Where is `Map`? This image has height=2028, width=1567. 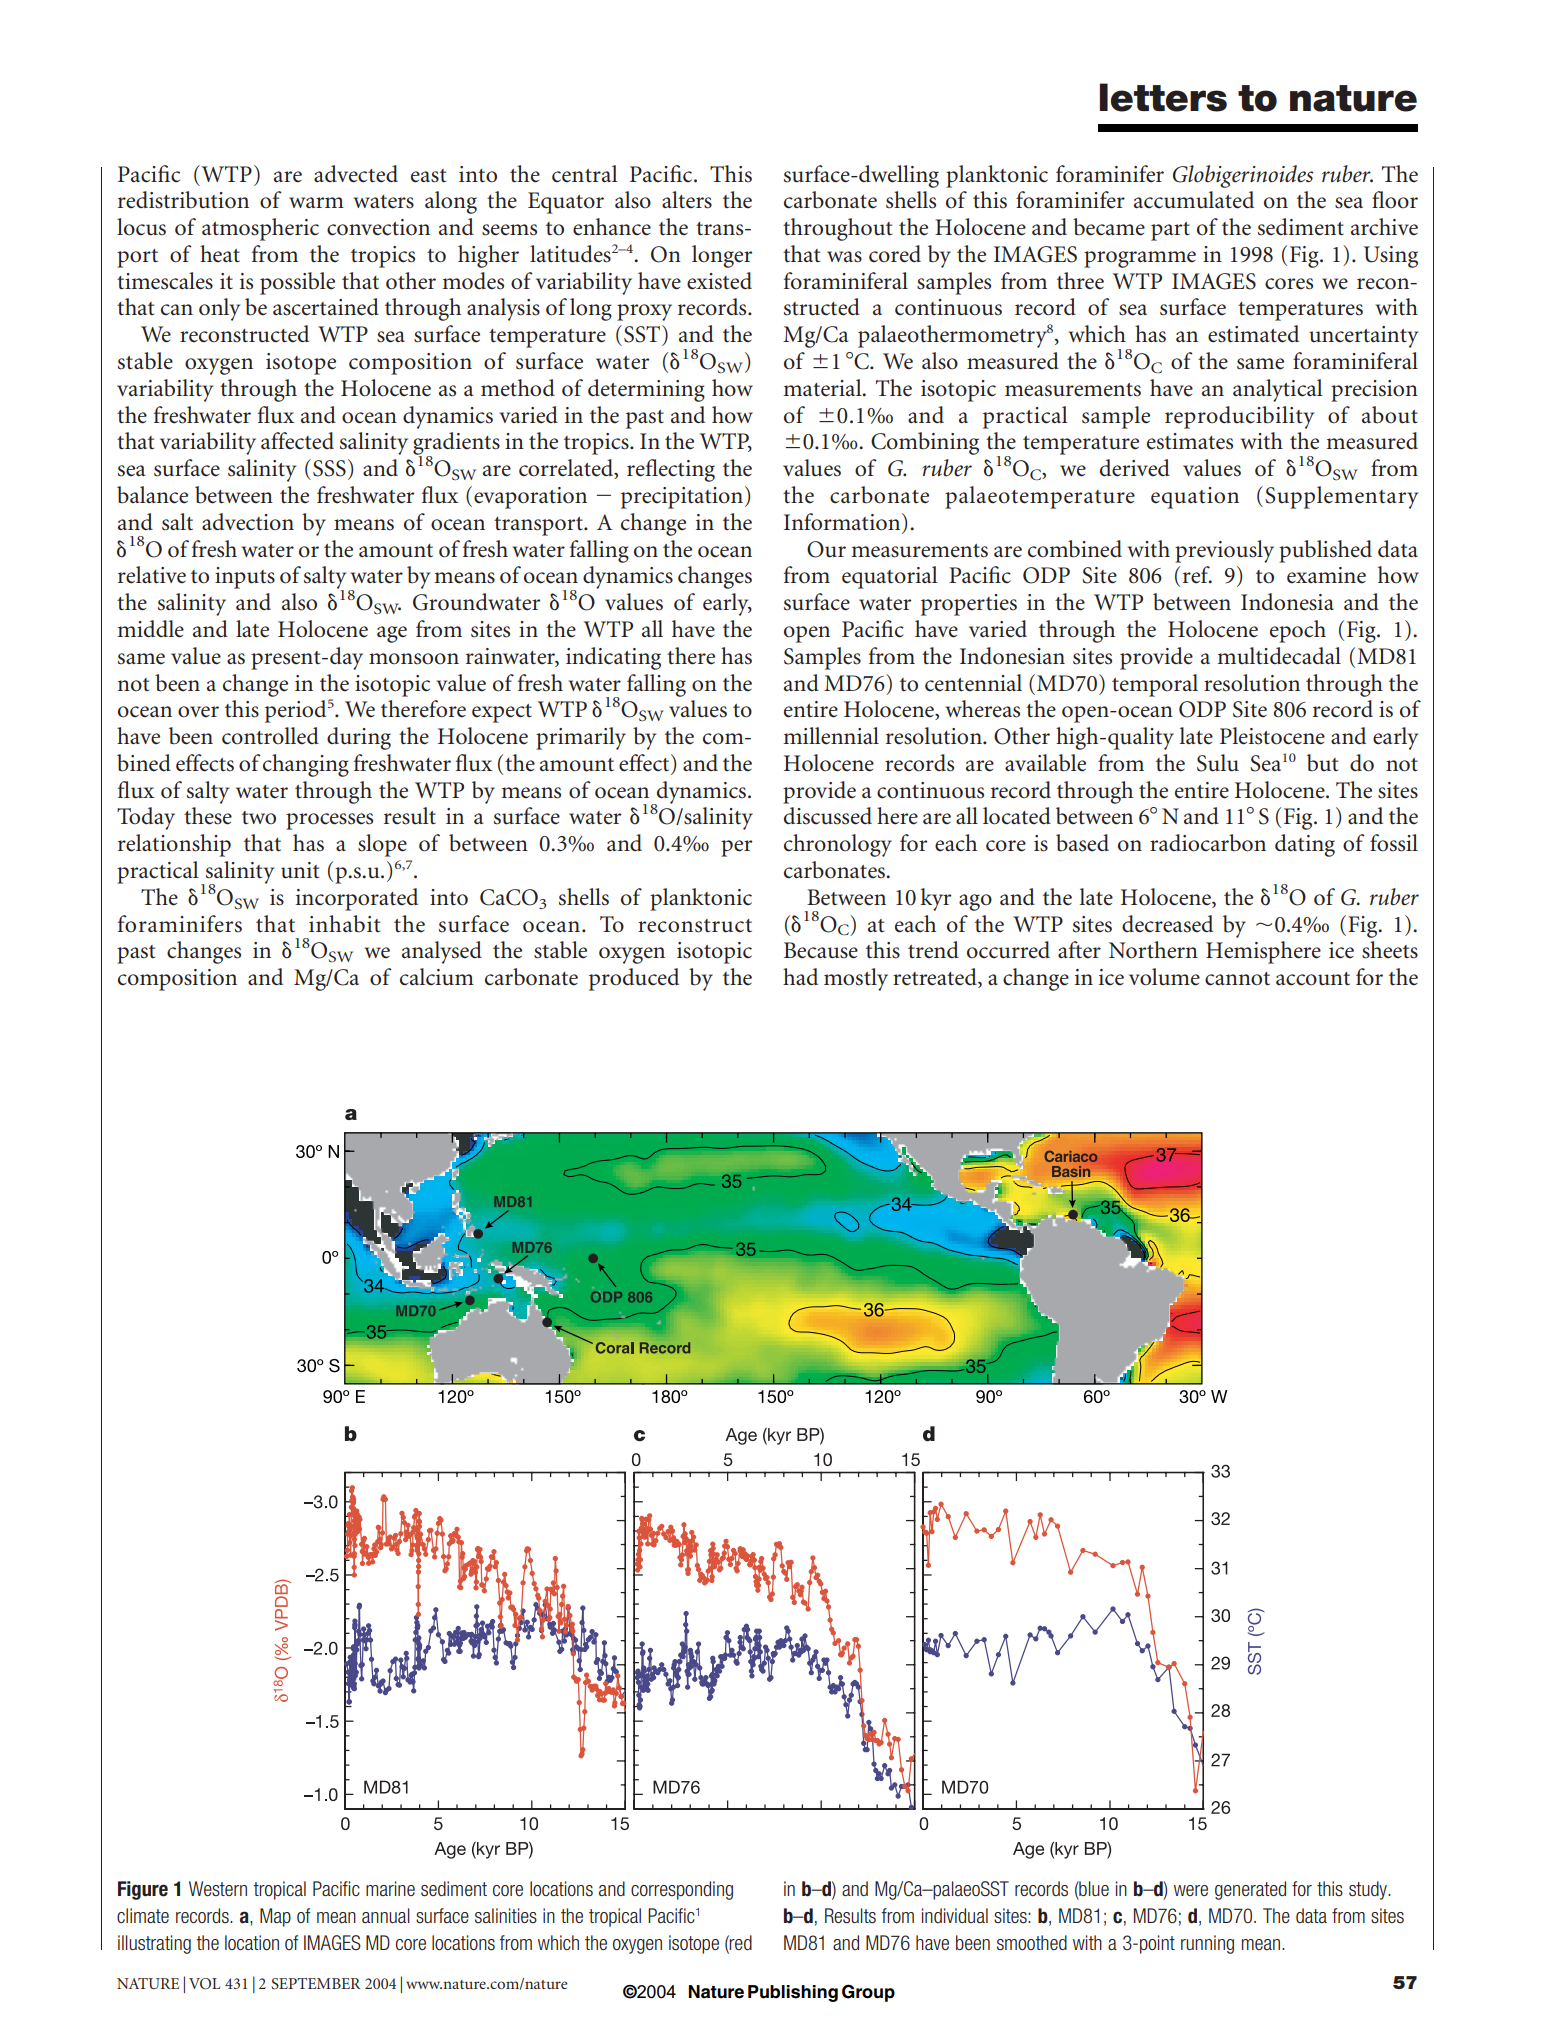 Map is located at coordinates (275, 1917).
